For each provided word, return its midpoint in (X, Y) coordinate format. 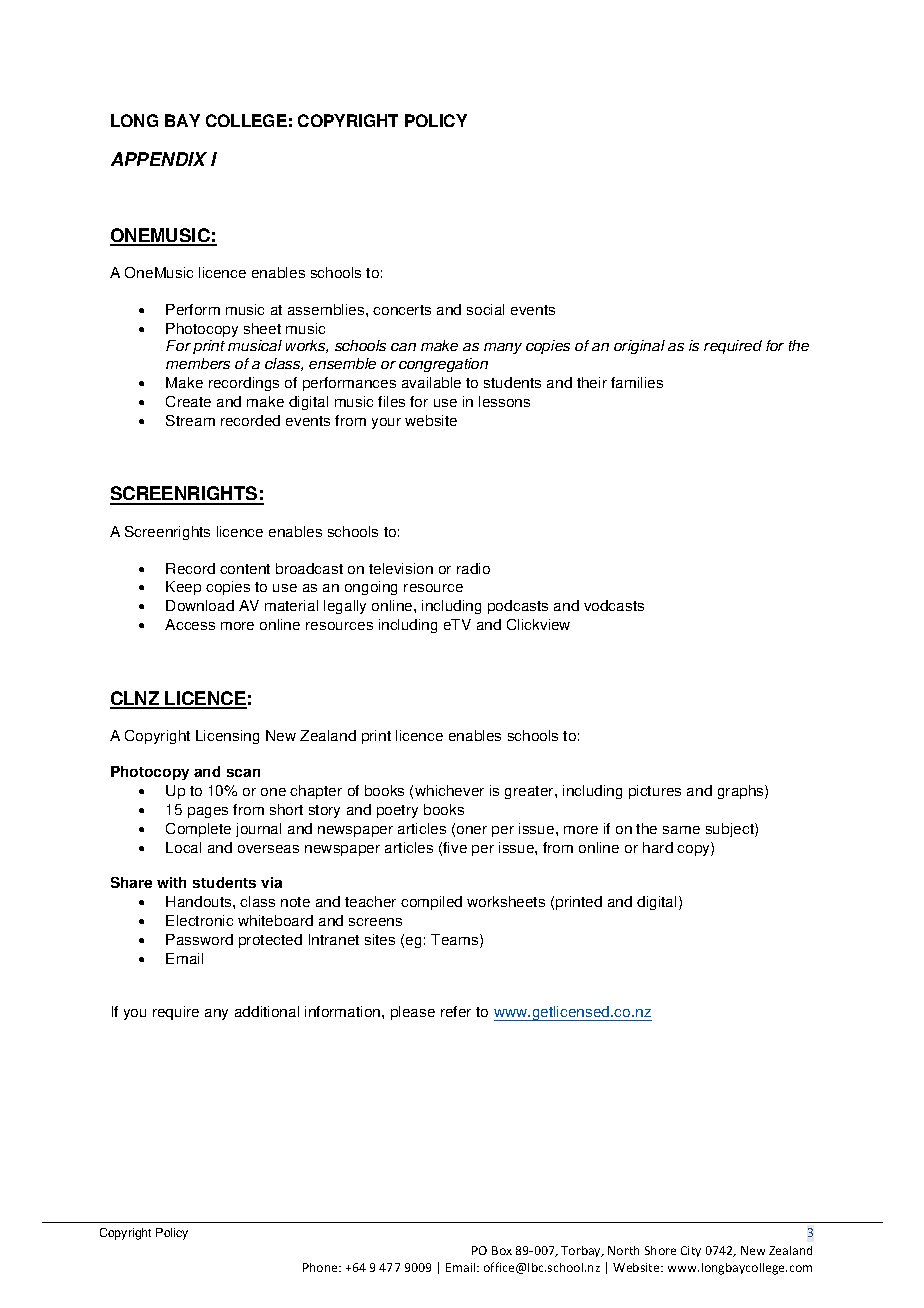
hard (658, 847)
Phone (321, 1267)
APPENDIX (159, 159)
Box (502, 1250)
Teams (456, 941)
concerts (402, 310)
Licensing (227, 737)
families (637, 382)
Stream (190, 420)
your (386, 423)
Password (199, 939)
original (639, 347)
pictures (655, 792)
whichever (449, 790)
